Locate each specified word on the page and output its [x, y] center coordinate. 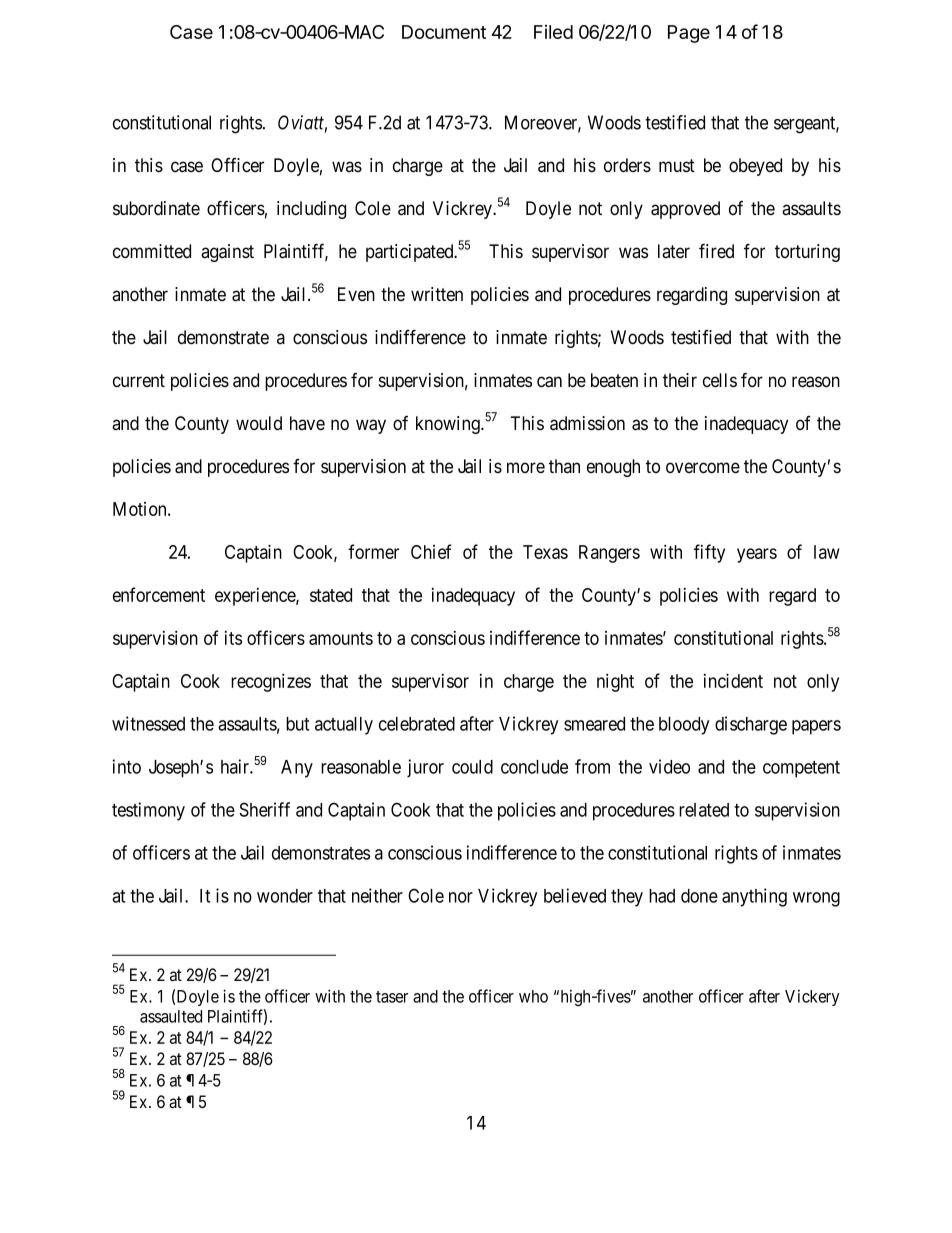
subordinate [156, 208]
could [472, 767]
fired [716, 250]
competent [801, 769]
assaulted [171, 1016]
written [437, 294]
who [533, 996]
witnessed [148, 723]
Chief [431, 551]
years [757, 555]
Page [689, 34]
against [227, 253]
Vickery [812, 997]
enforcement [159, 594]
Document [444, 32]
